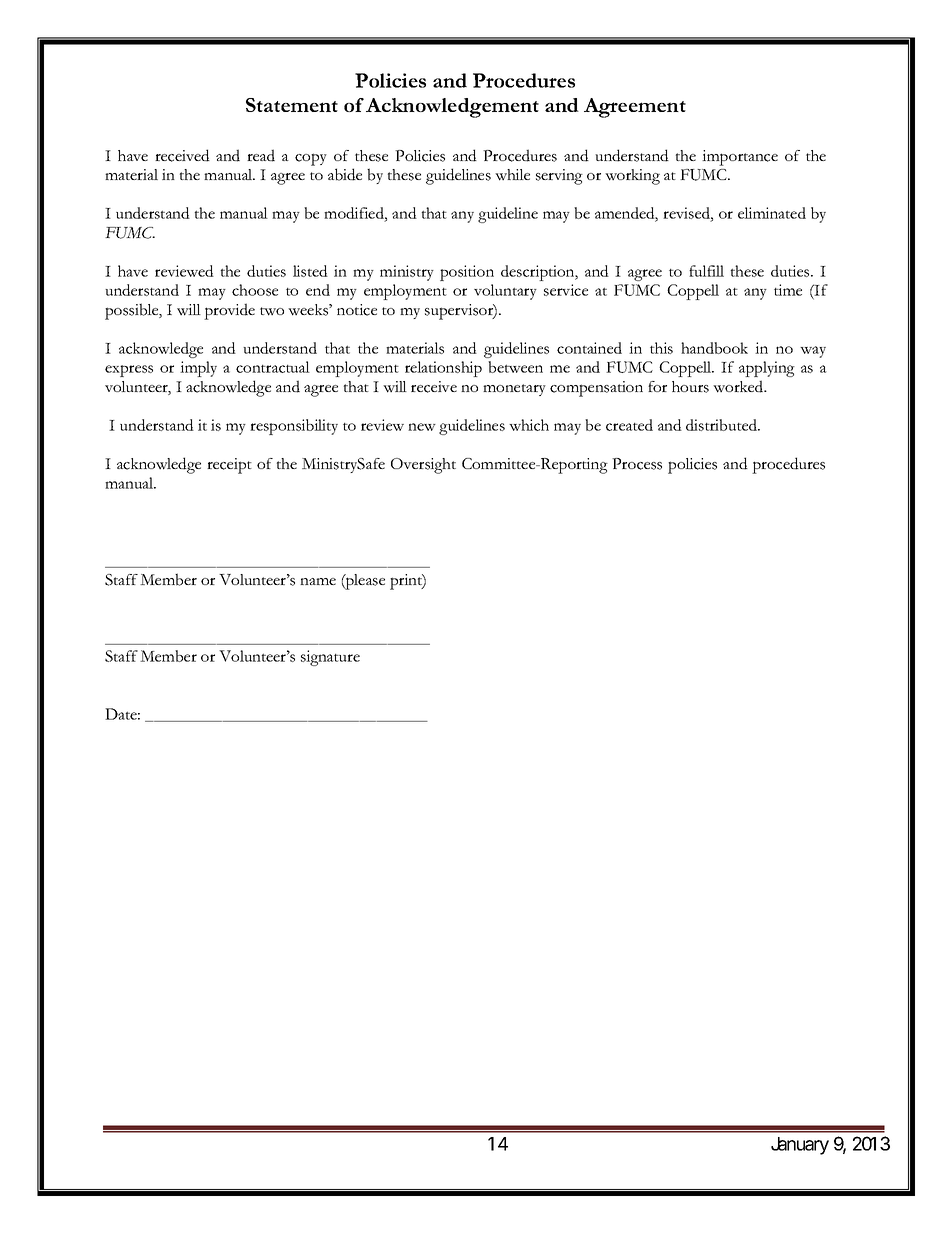  Describe the element at coordinates (740, 158) in the screenshot. I see `importance` at that location.
